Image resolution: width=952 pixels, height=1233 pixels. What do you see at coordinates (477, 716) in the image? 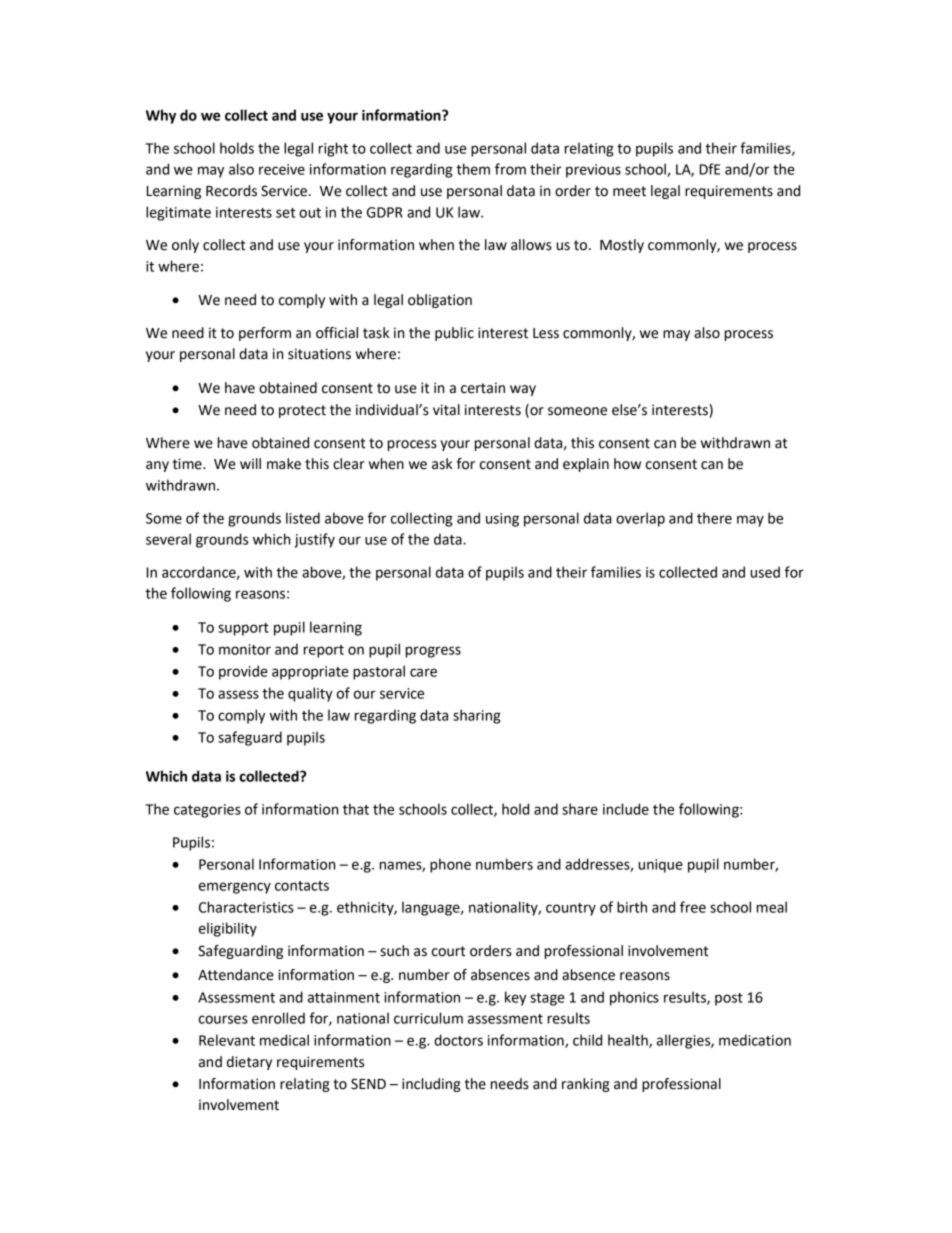
I see `sharing` at bounding box center [477, 716].
